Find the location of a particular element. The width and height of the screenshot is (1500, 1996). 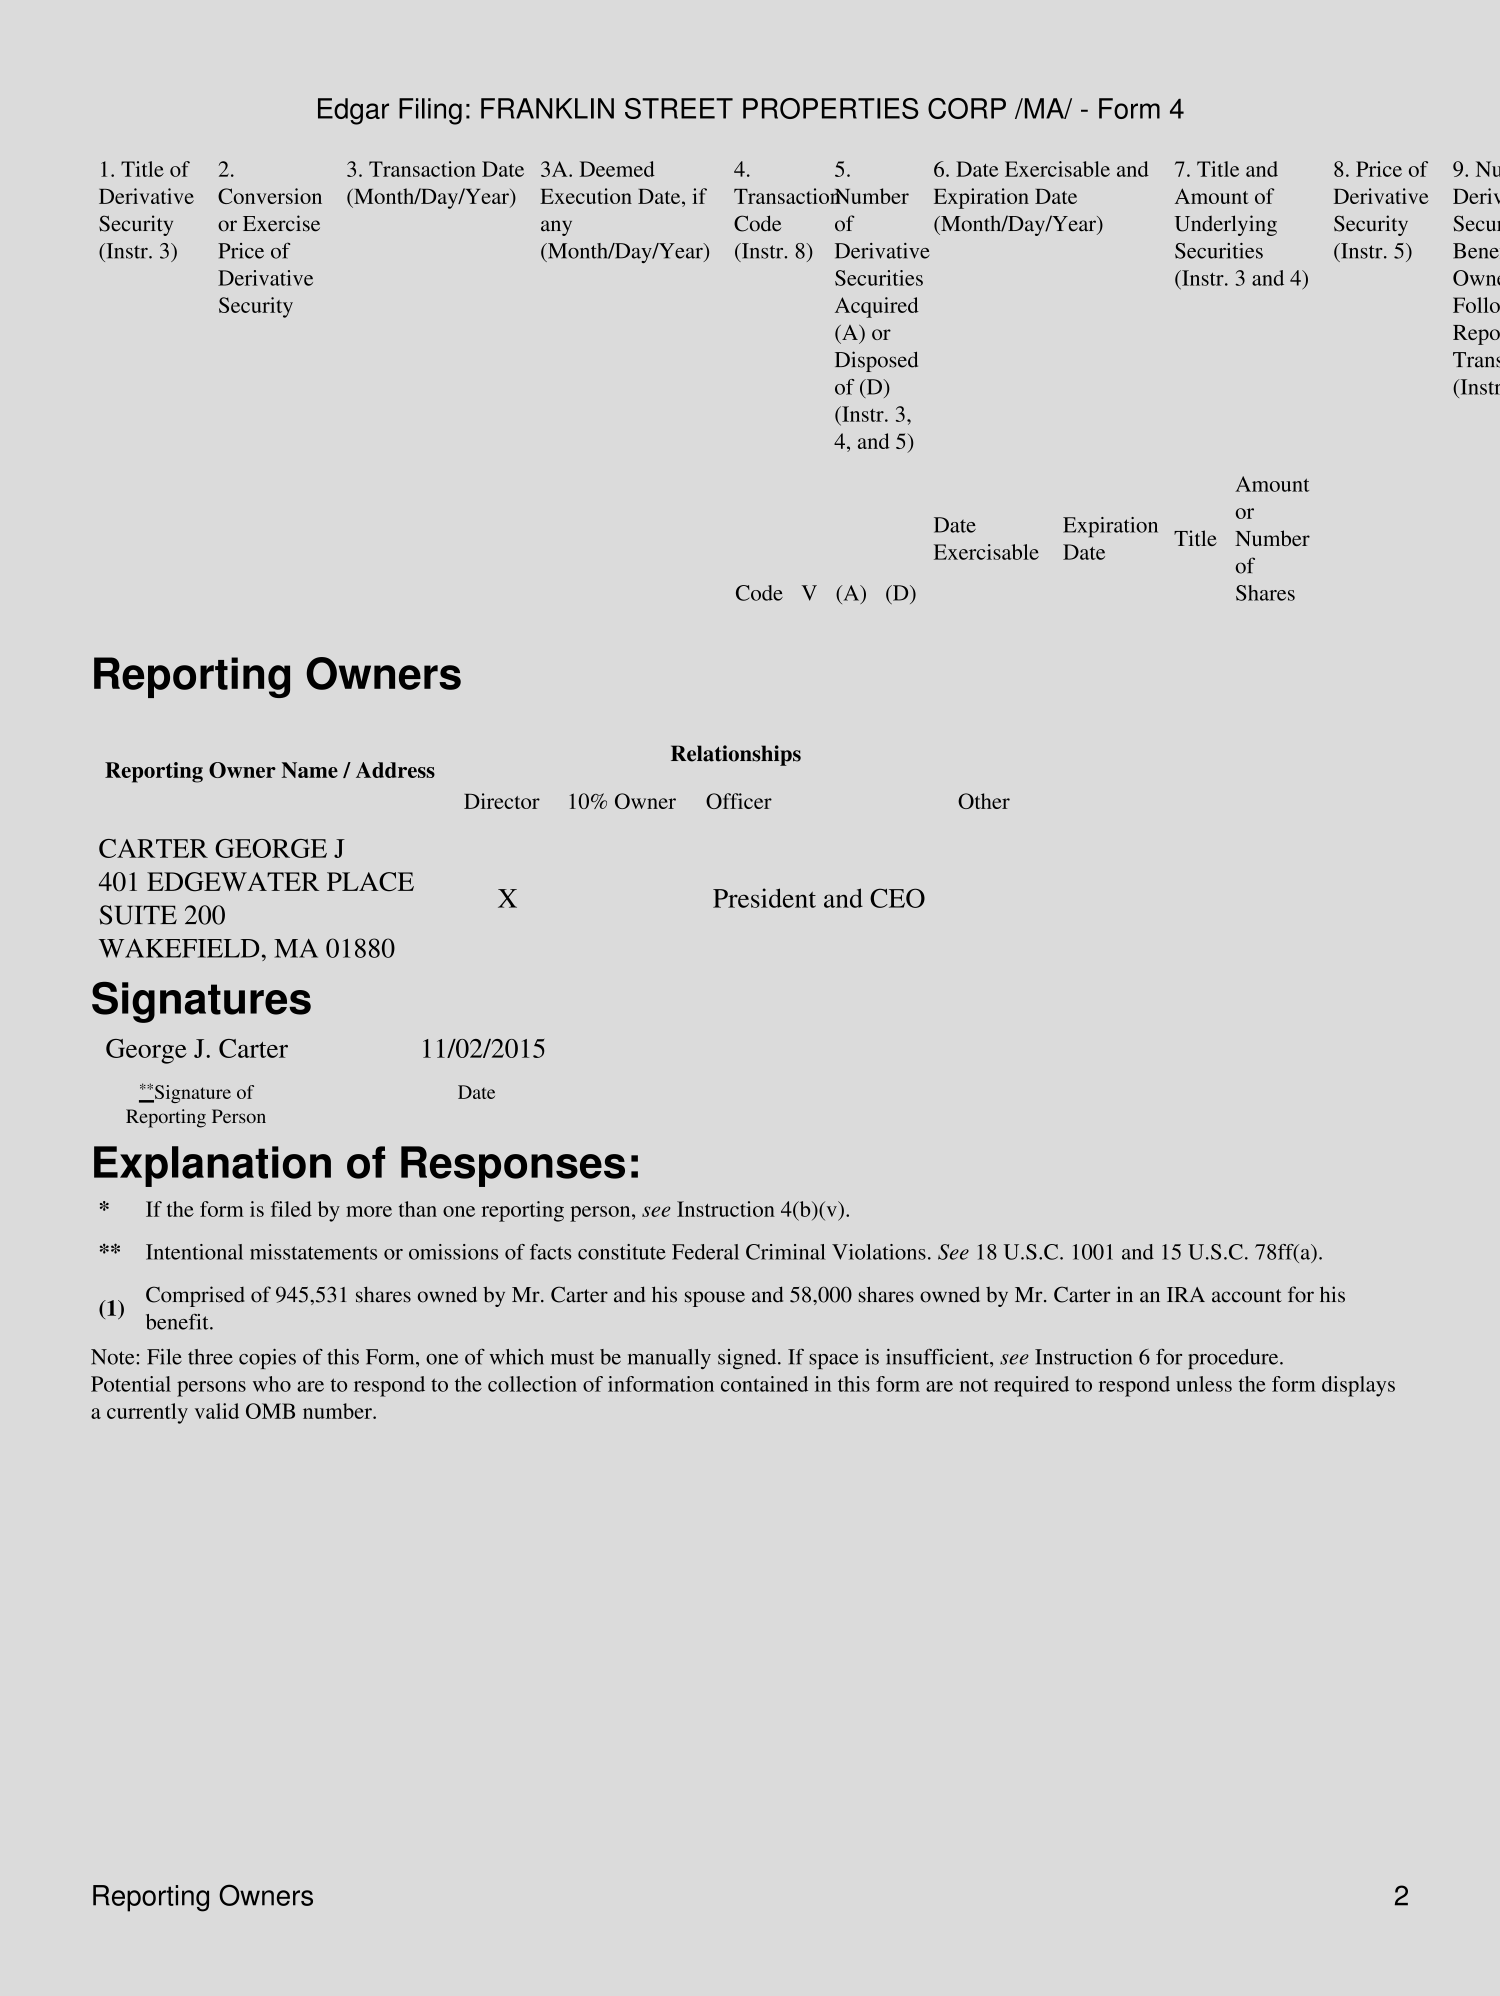

Responses is located at coordinates (513, 1166).
